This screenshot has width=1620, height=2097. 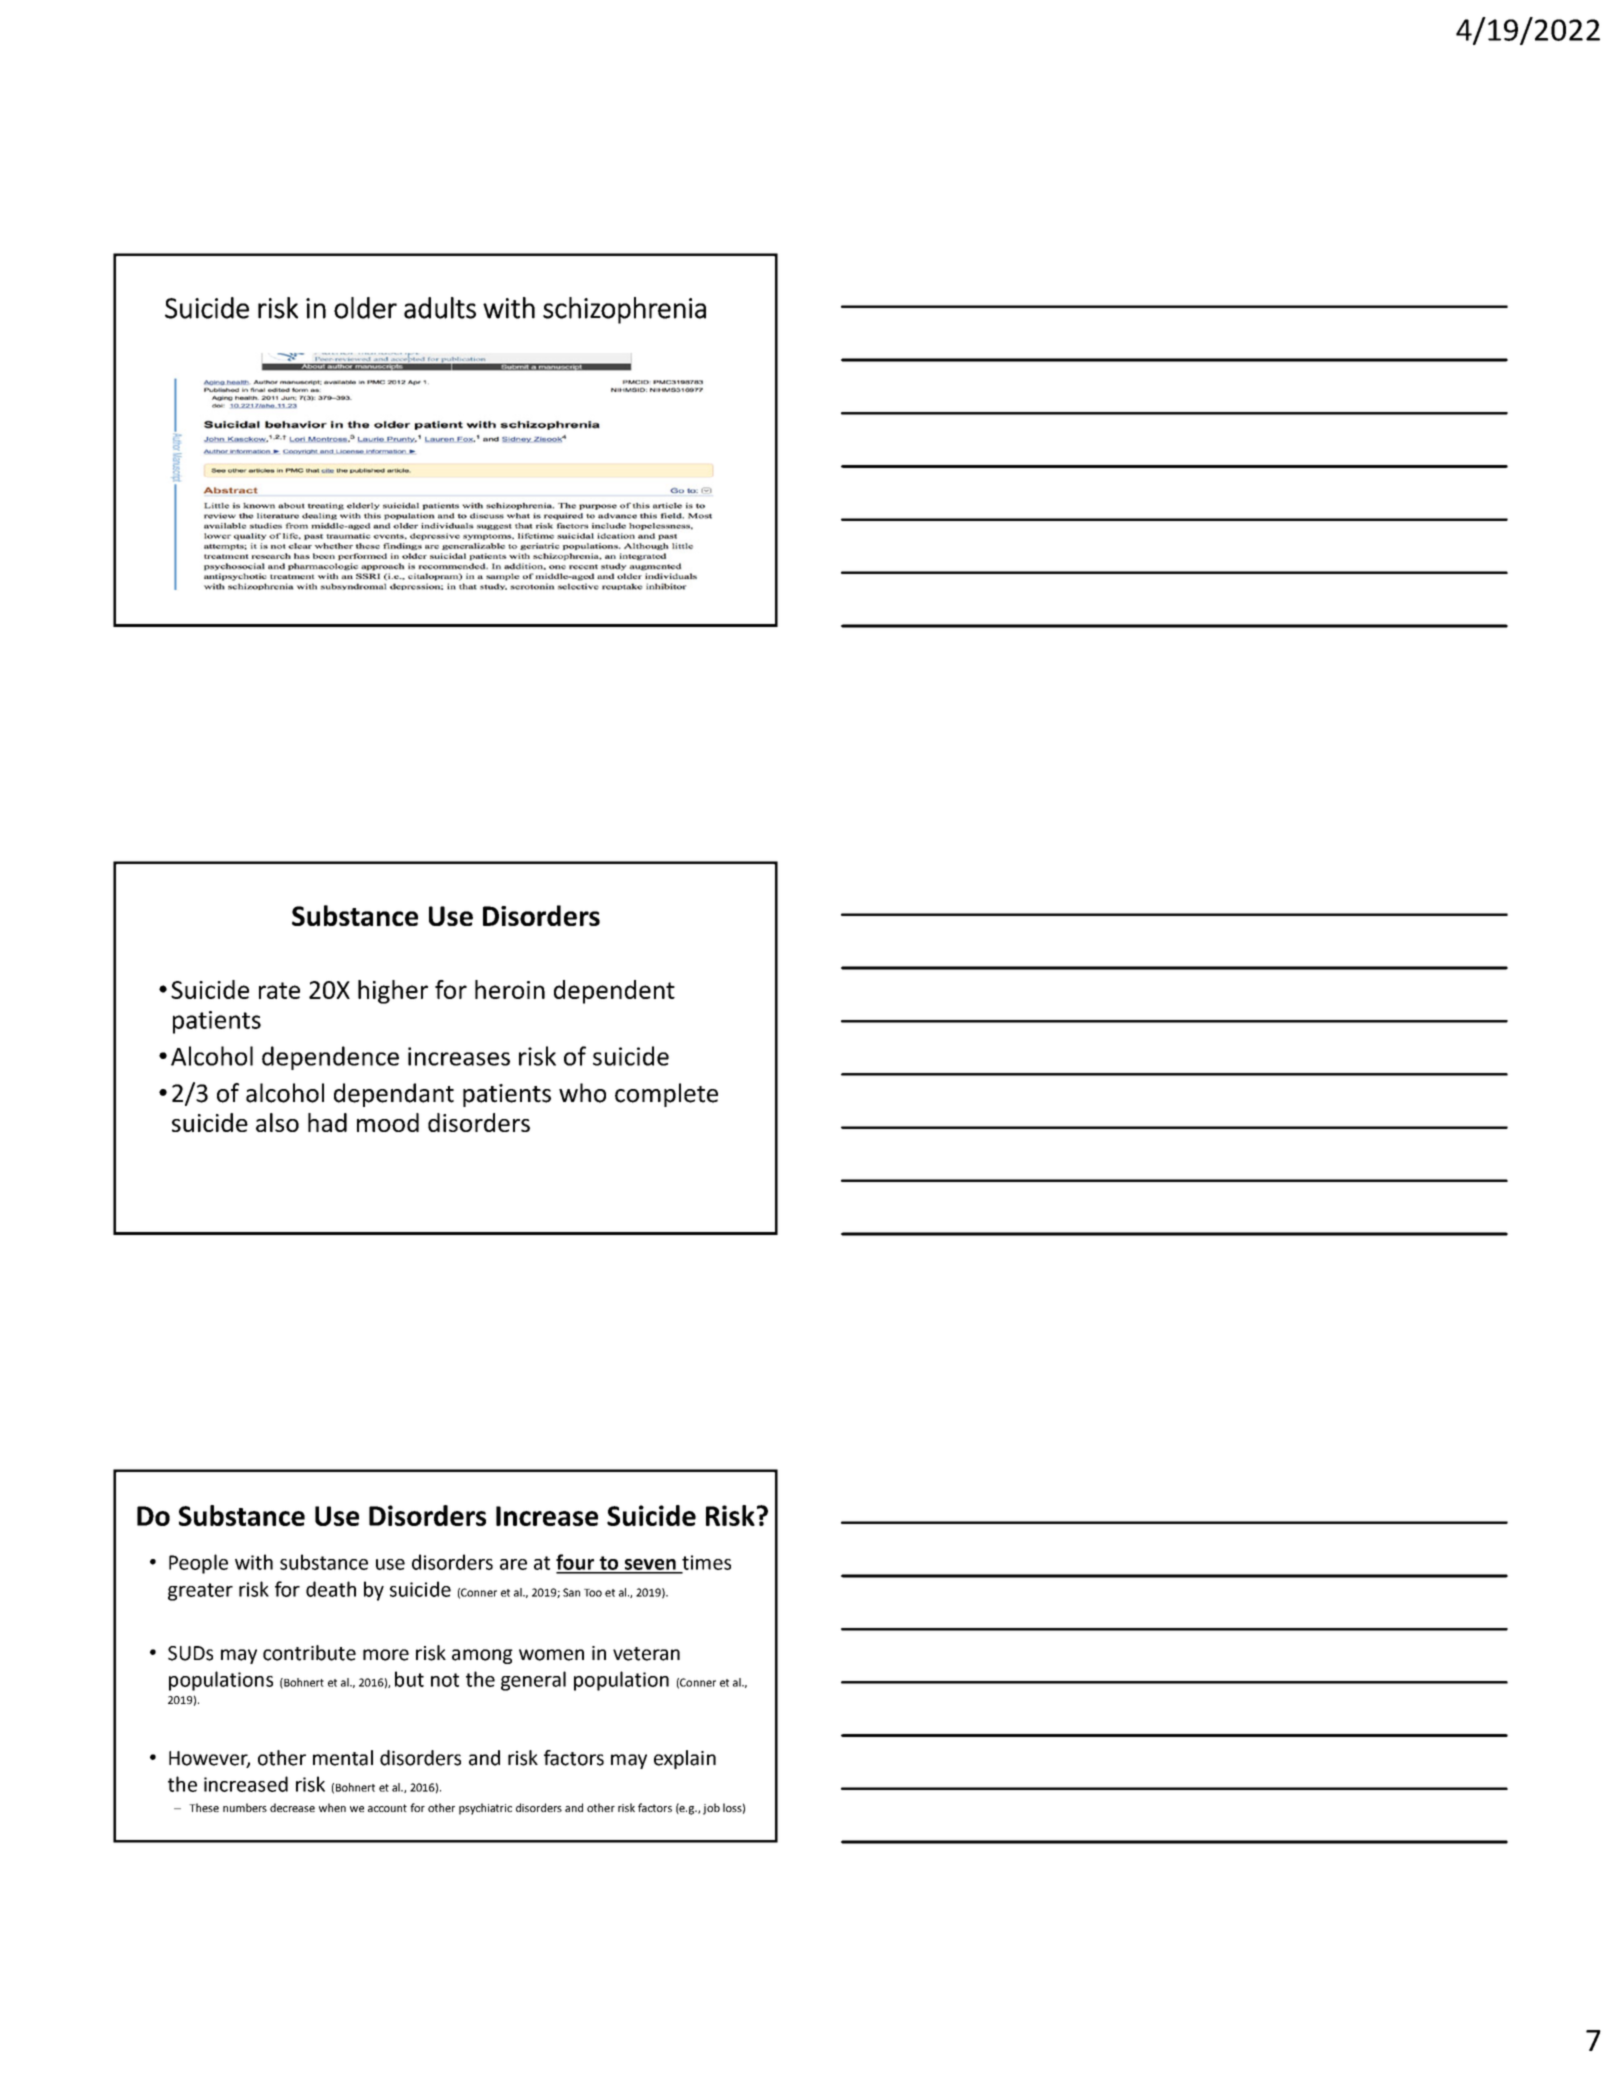 I want to click on dependent, so click(x=614, y=992).
